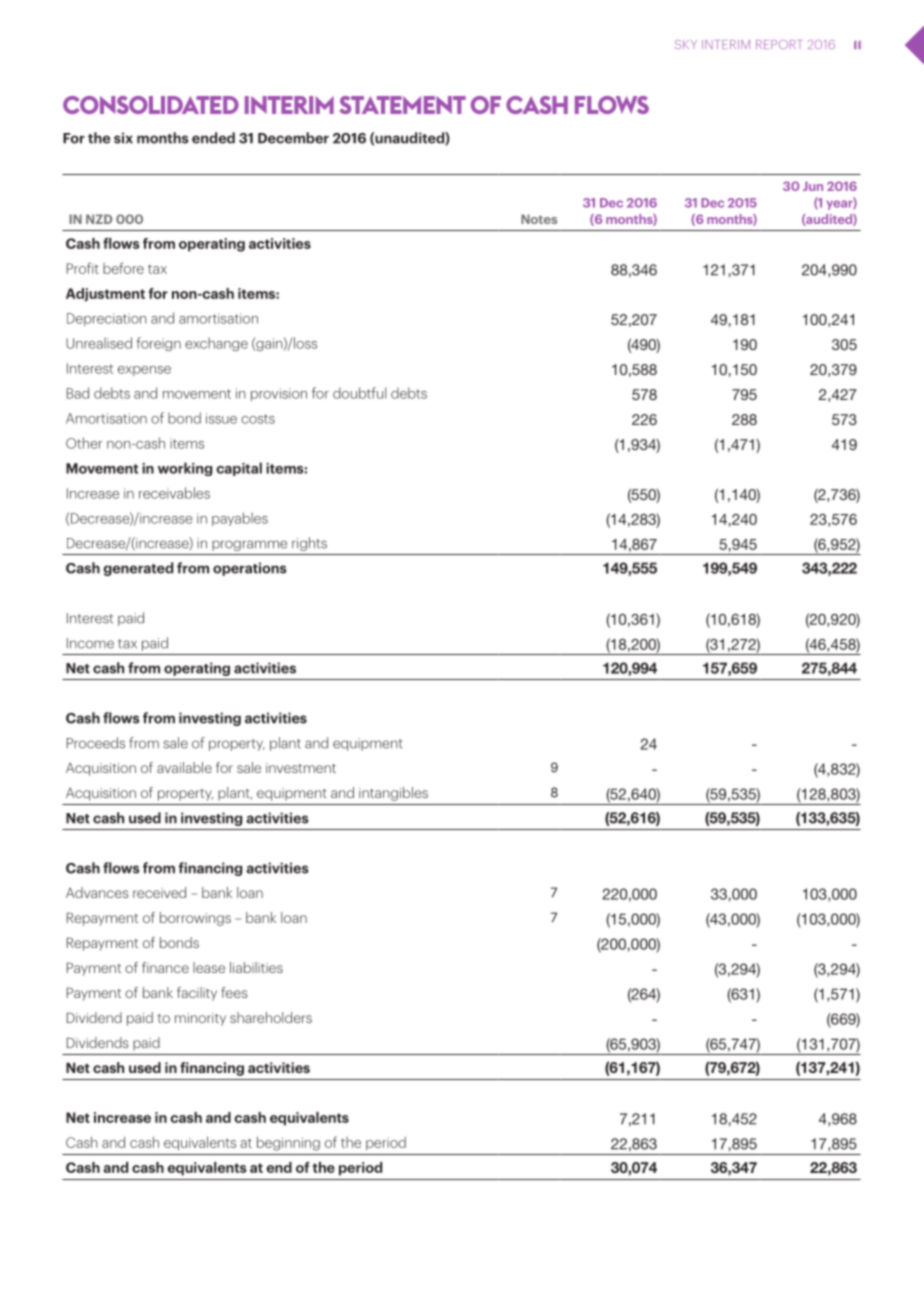  I want to click on CONSOLIDATED, so click(151, 105).
